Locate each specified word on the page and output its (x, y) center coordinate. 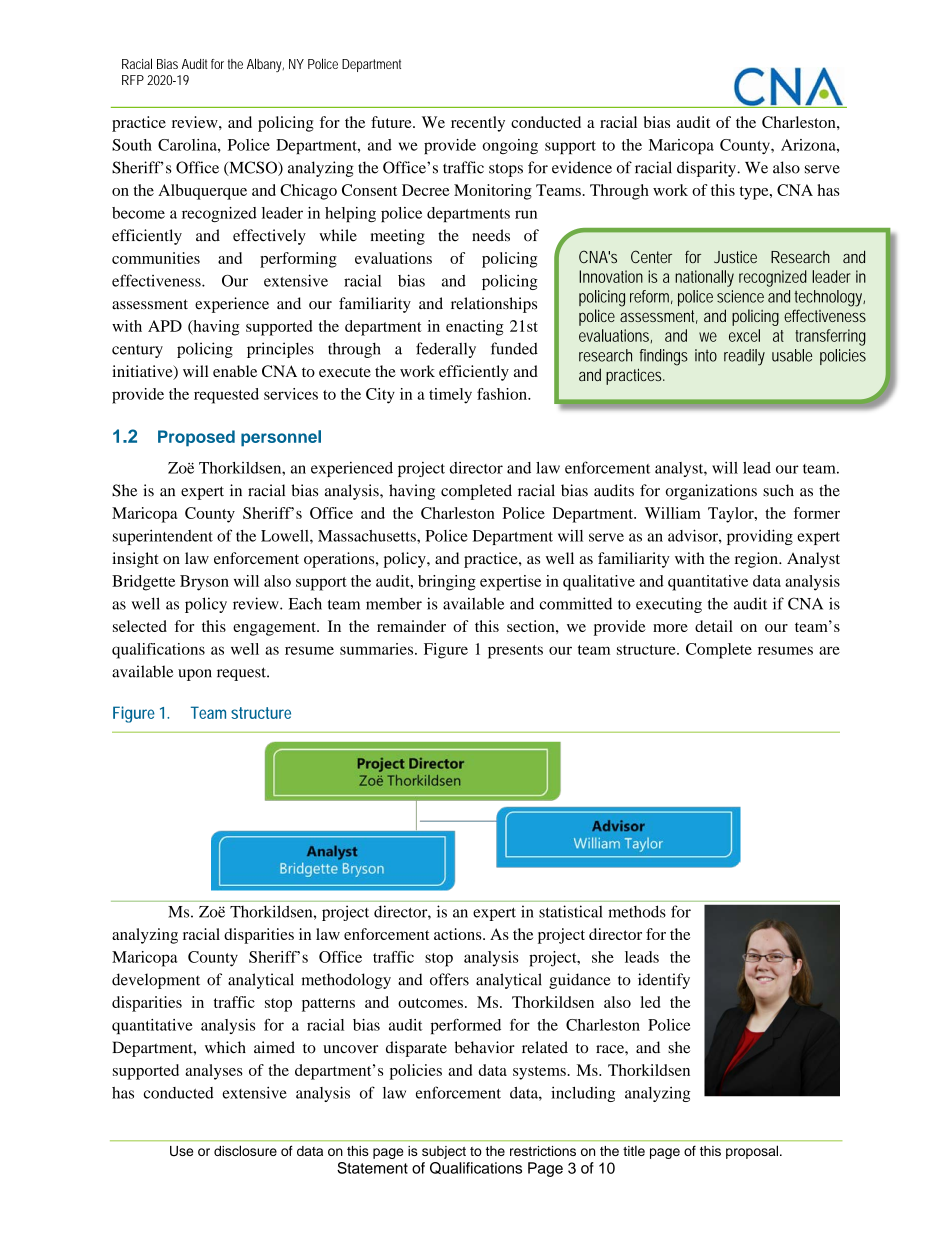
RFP (133, 80)
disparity (707, 169)
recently (478, 124)
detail (714, 626)
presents (515, 652)
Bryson (204, 583)
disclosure (245, 1150)
